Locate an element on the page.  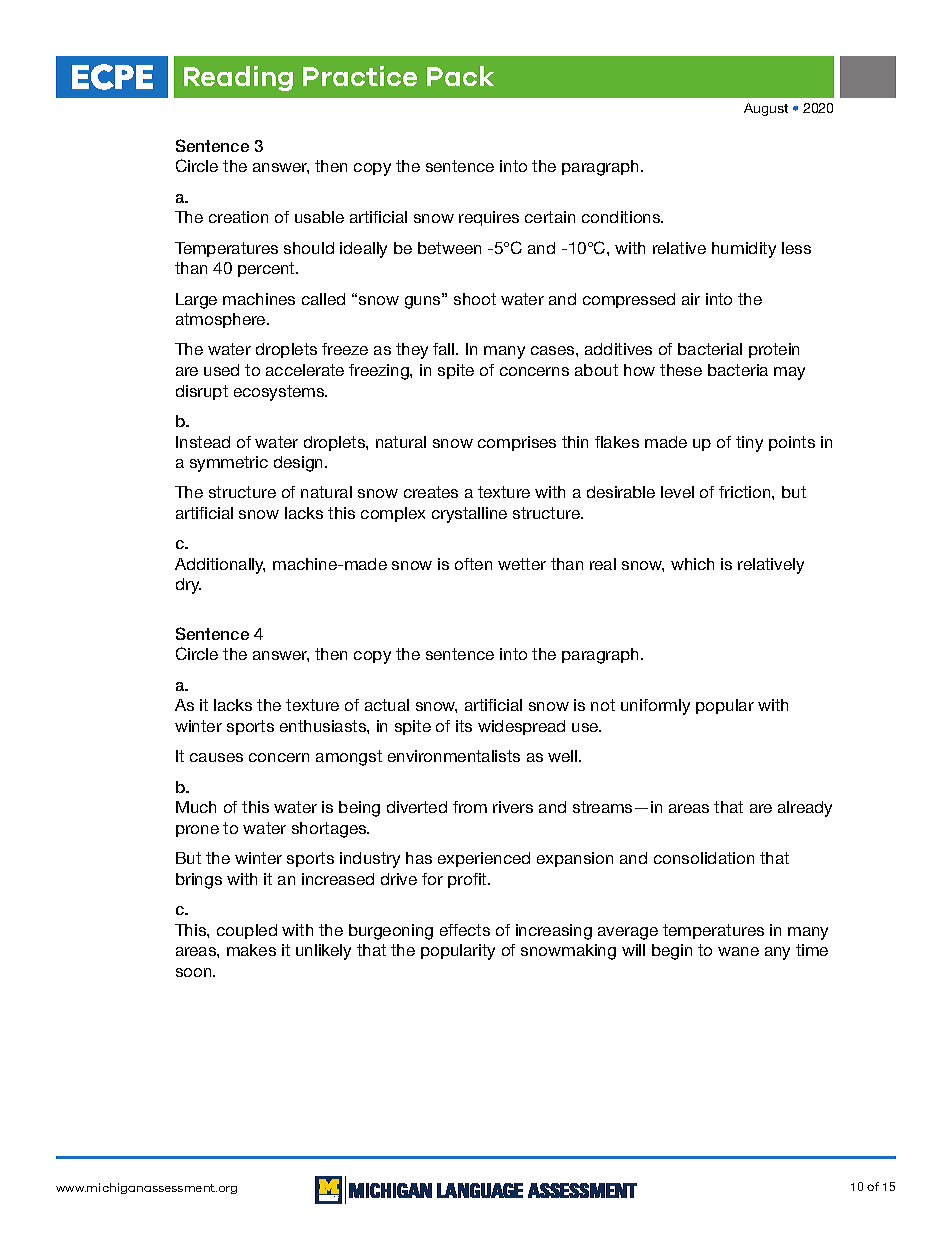
Additionally is located at coordinates (220, 566).
